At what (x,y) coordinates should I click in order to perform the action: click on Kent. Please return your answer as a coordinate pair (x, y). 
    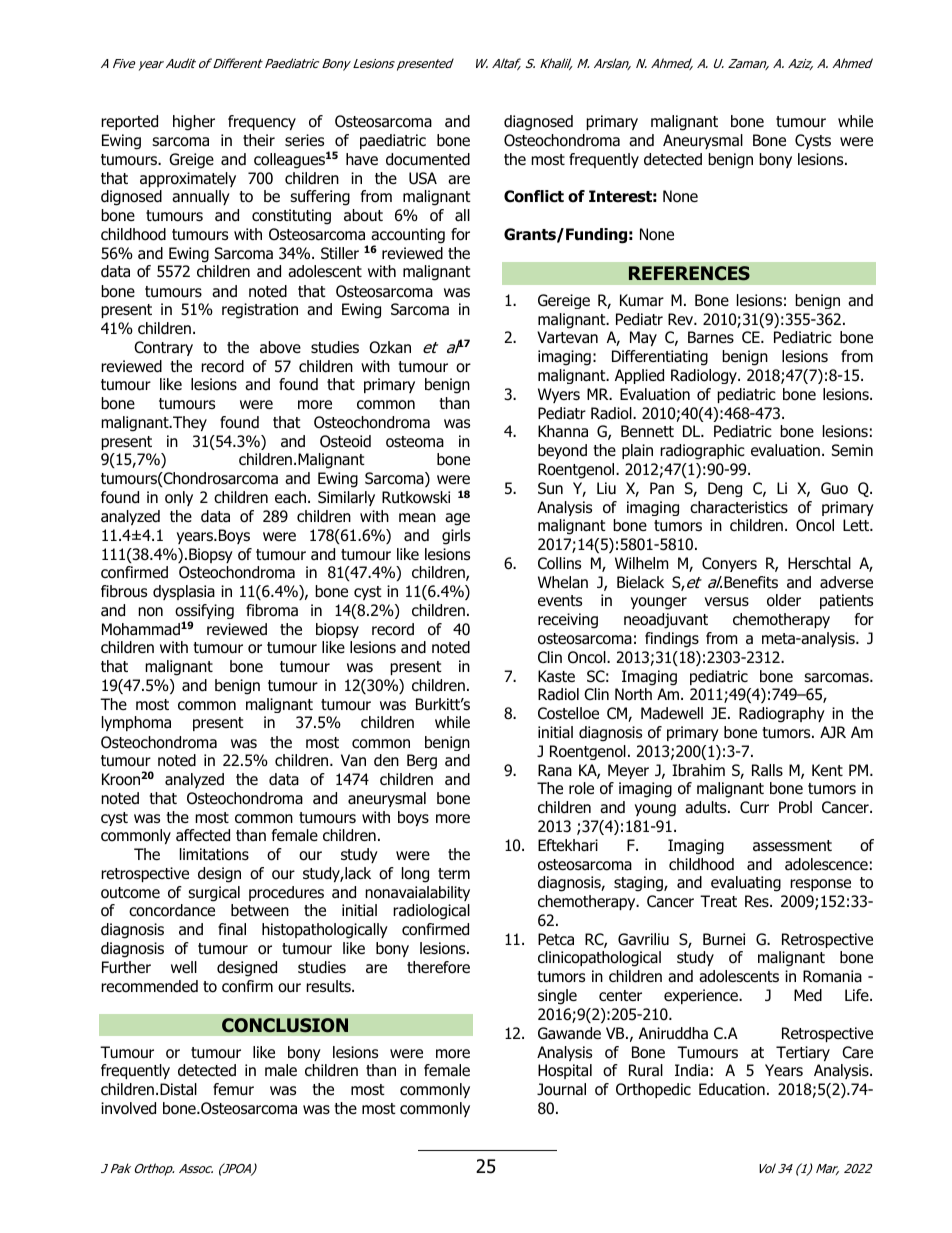
    Looking at the image, I should click on (827, 770).
